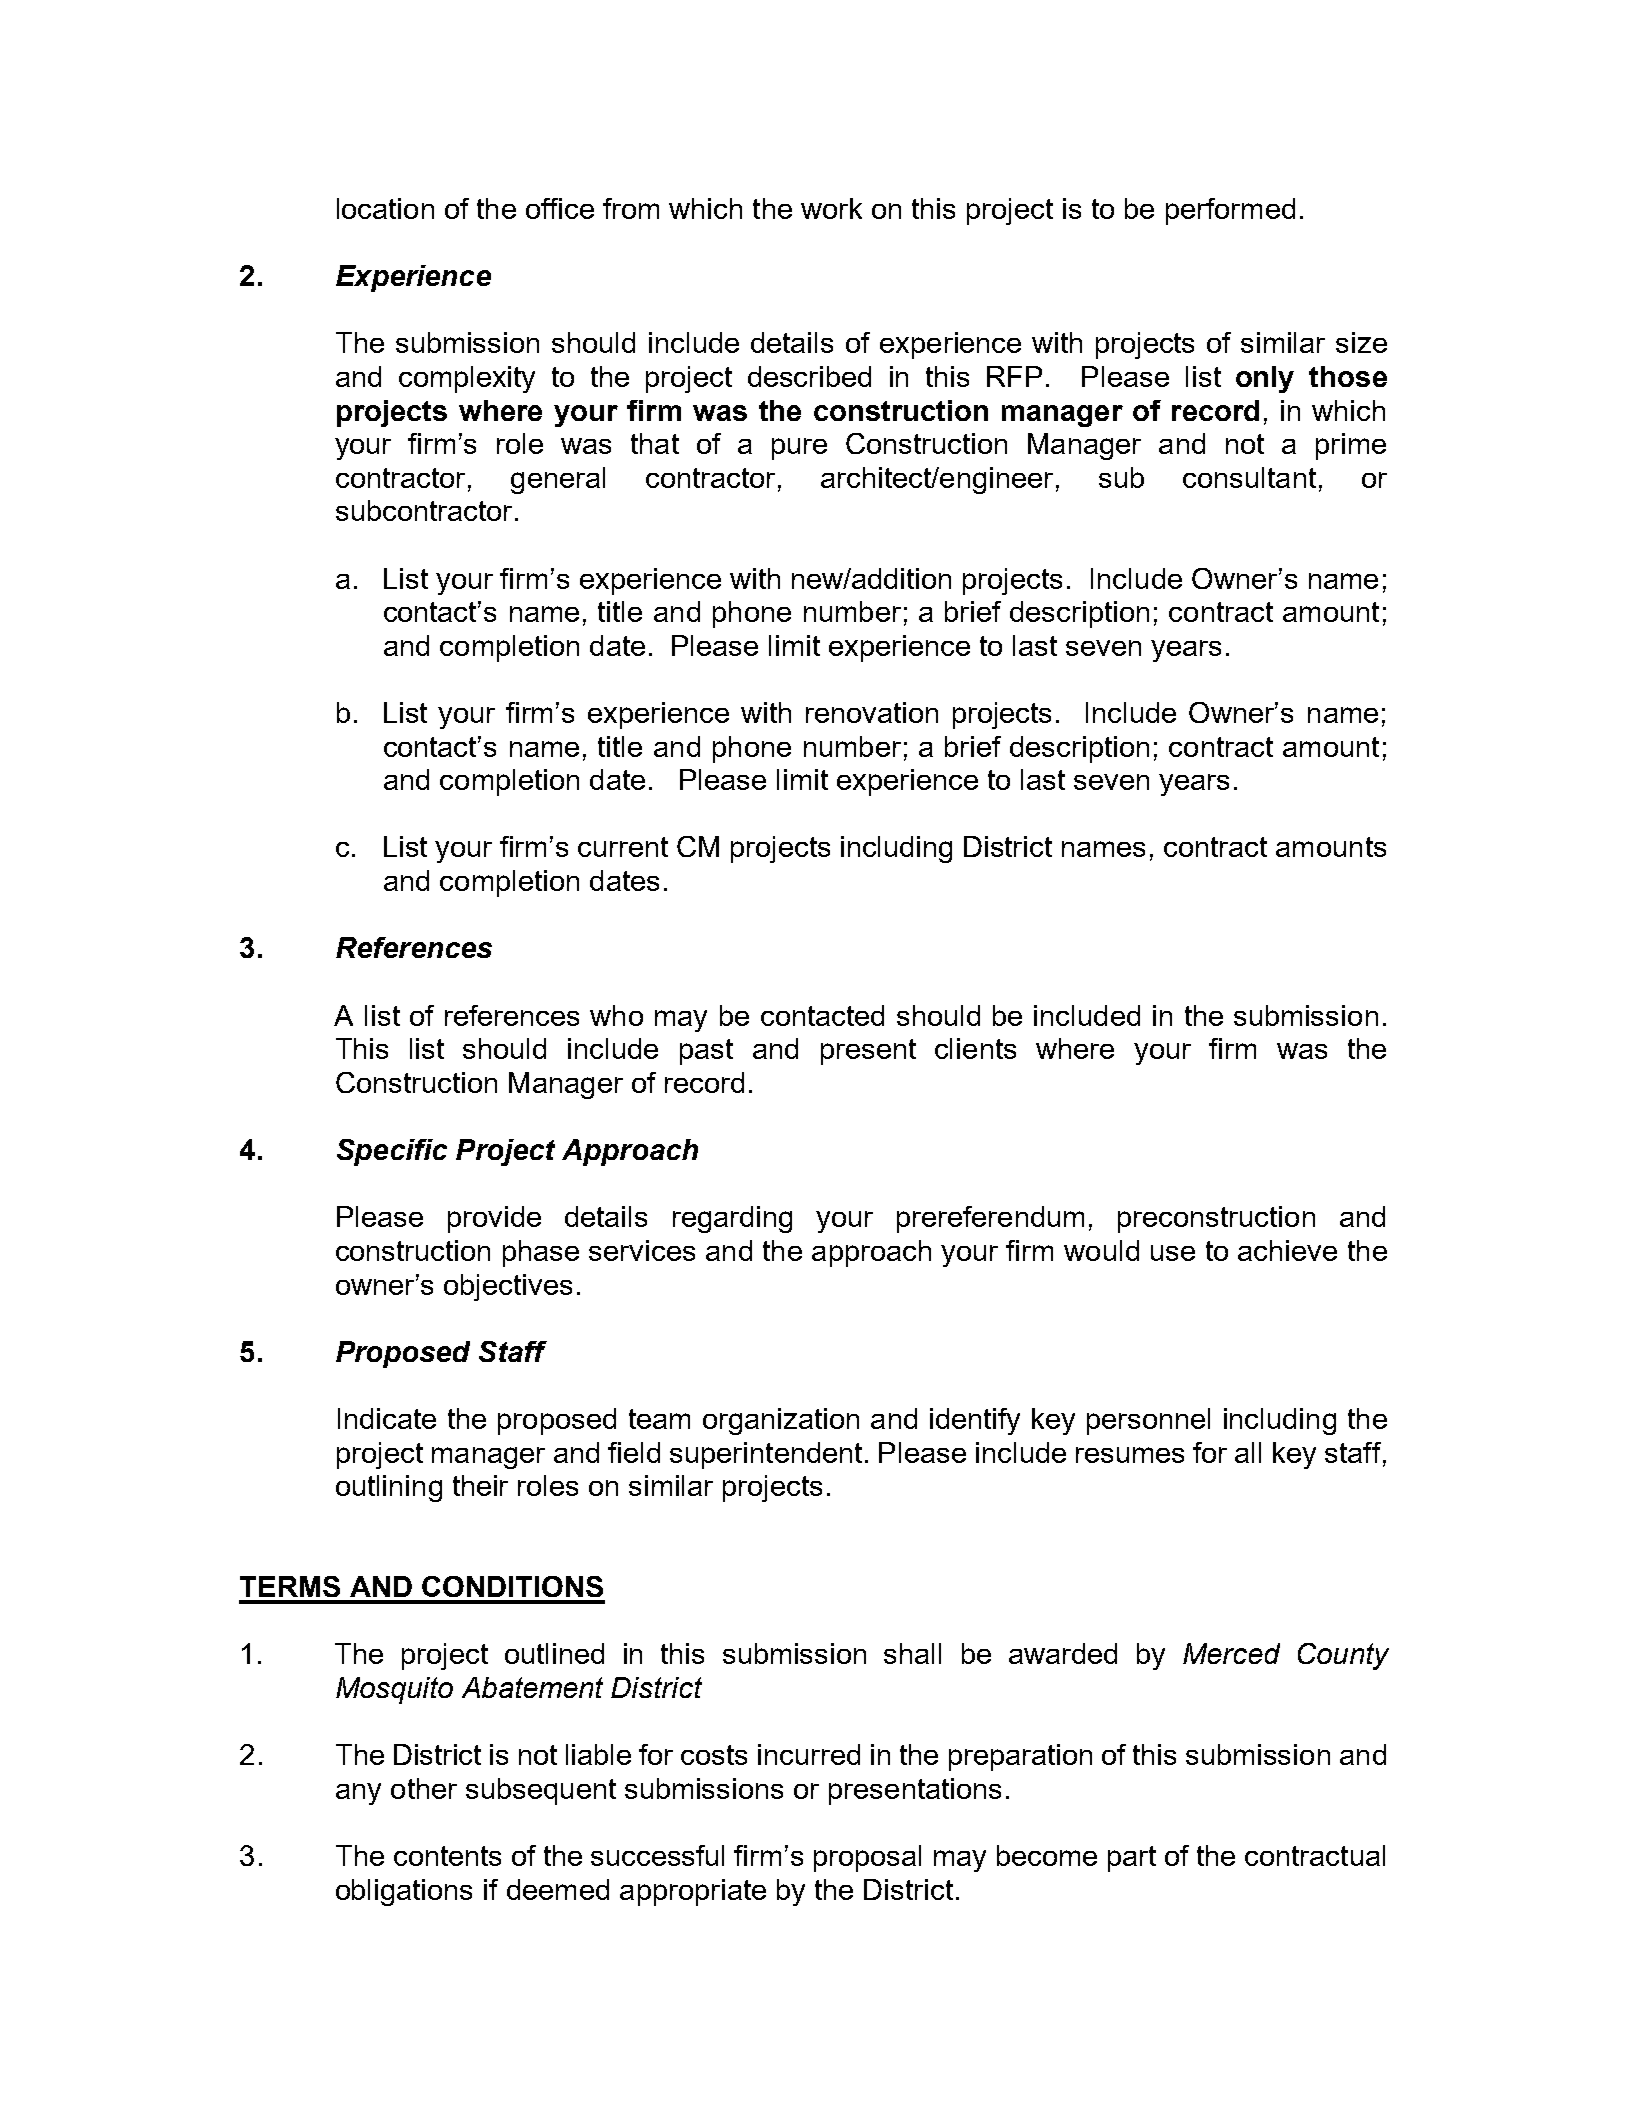  Describe the element at coordinates (1249, 477) in the image. I see `consultant` at that location.
